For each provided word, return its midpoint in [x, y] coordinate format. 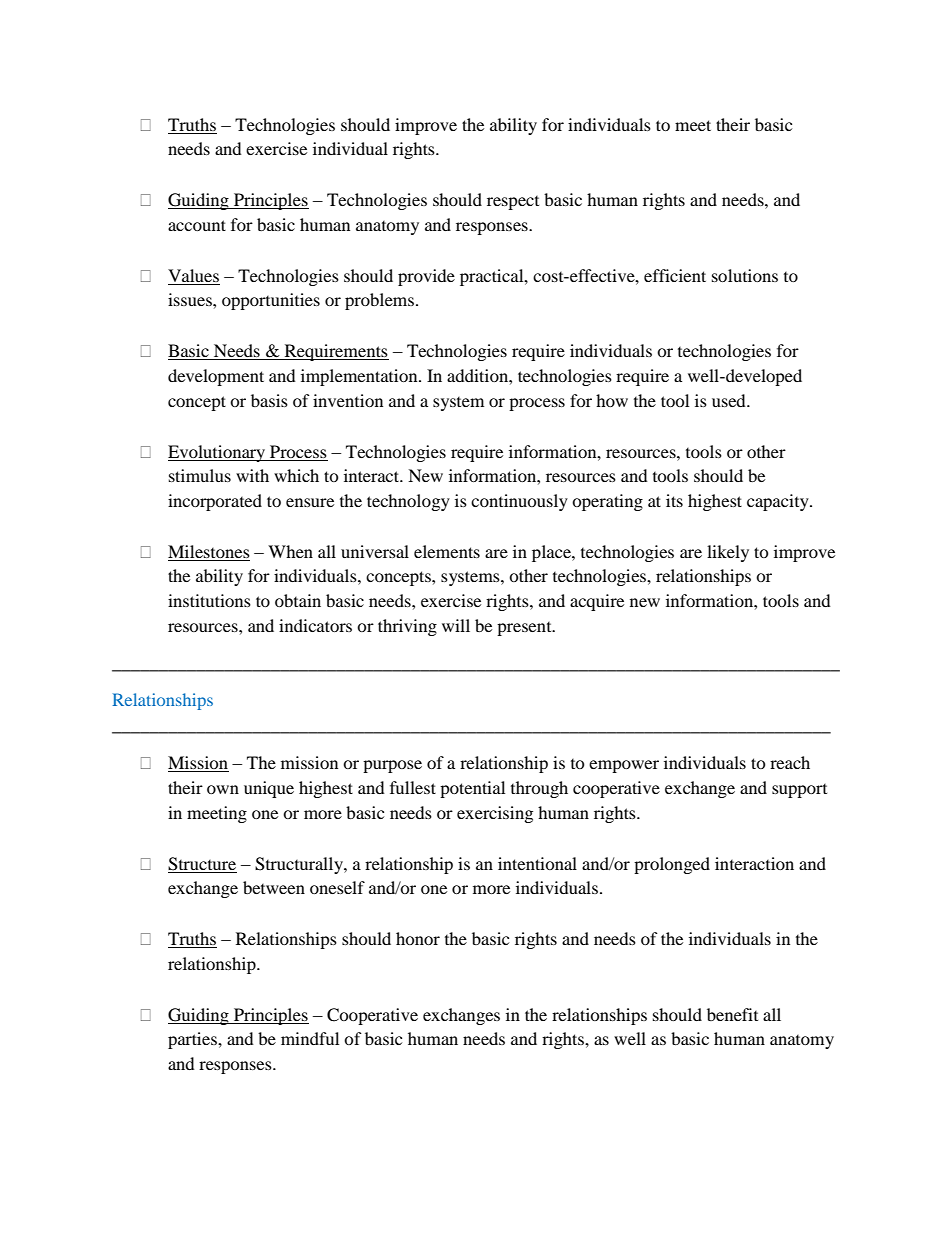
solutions [745, 275]
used [730, 400]
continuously [519, 502]
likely [728, 553]
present [525, 629]
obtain [298, 600]
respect [513, 203]
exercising [495, 814]
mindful [310, 1038]
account [197, 225]
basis [269, 400]
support [799, 791]
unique [269, 789]
